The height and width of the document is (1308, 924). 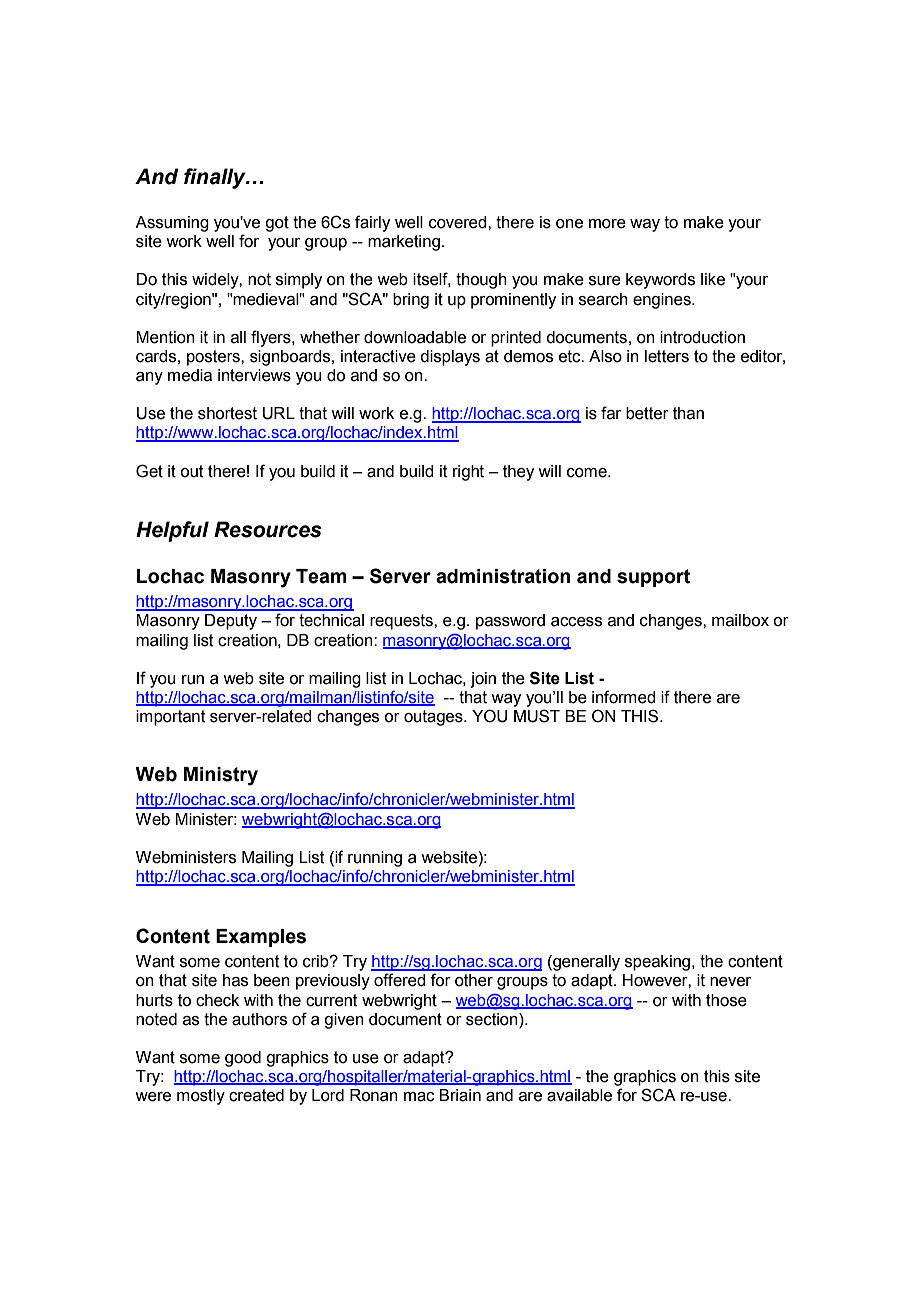 I want to click on marketing, so click(x=404, y=243).
